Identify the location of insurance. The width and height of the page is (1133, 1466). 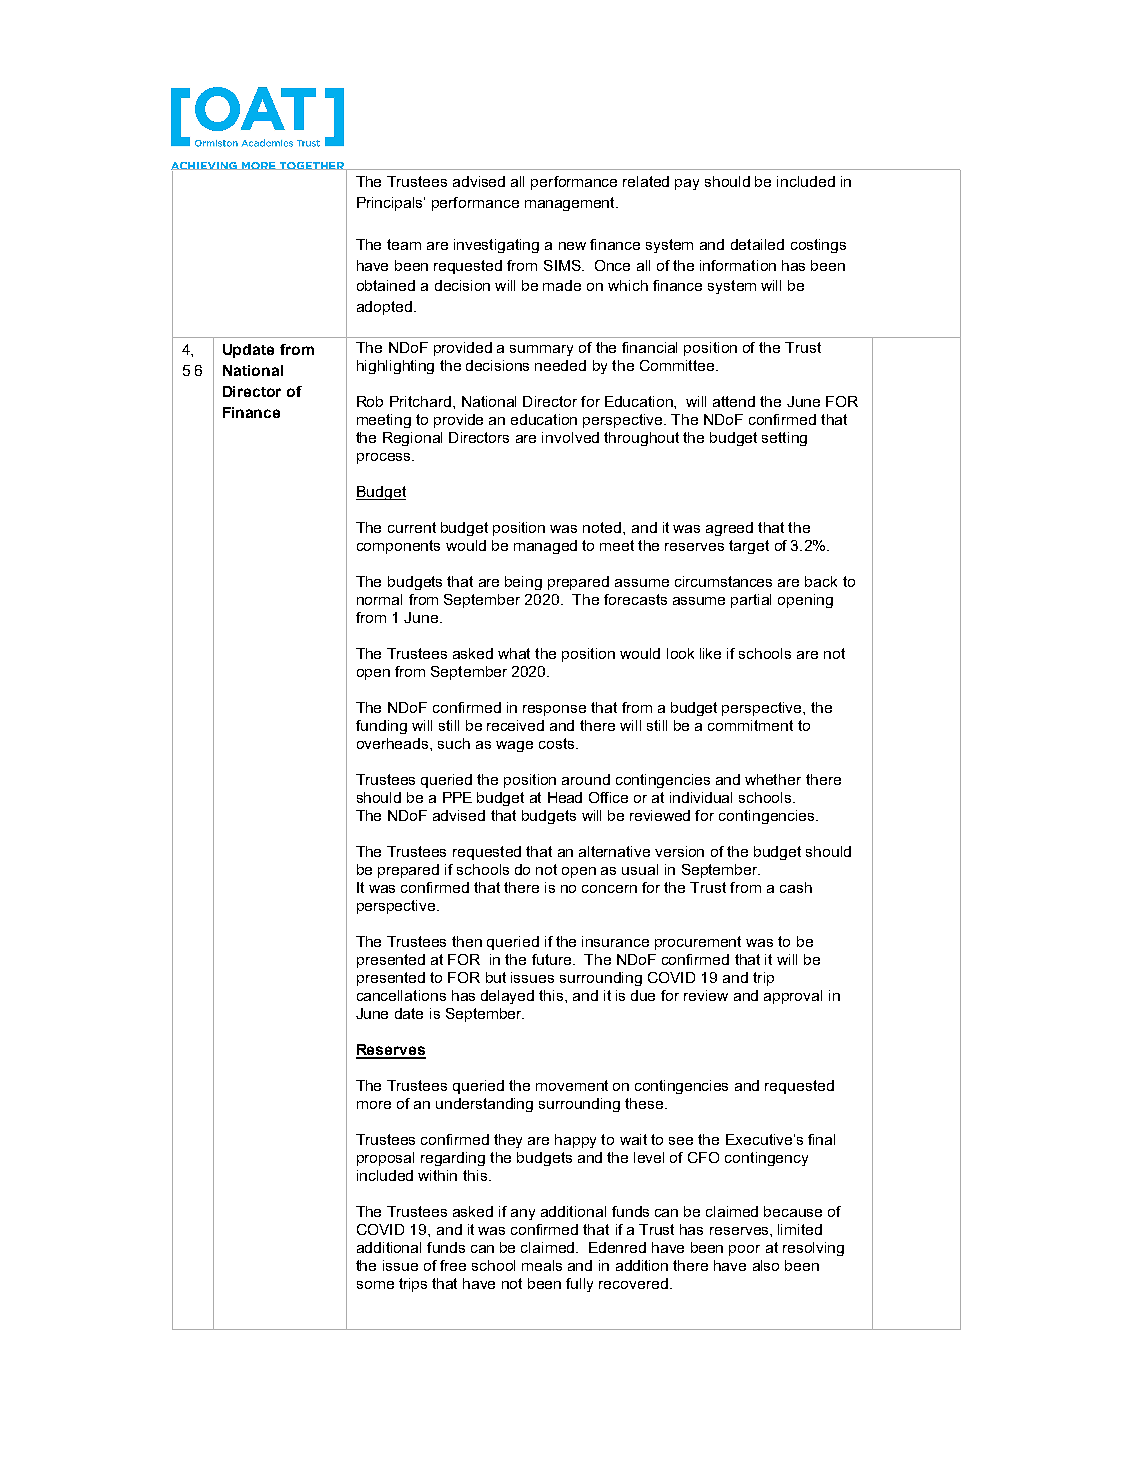
(615, 941).
